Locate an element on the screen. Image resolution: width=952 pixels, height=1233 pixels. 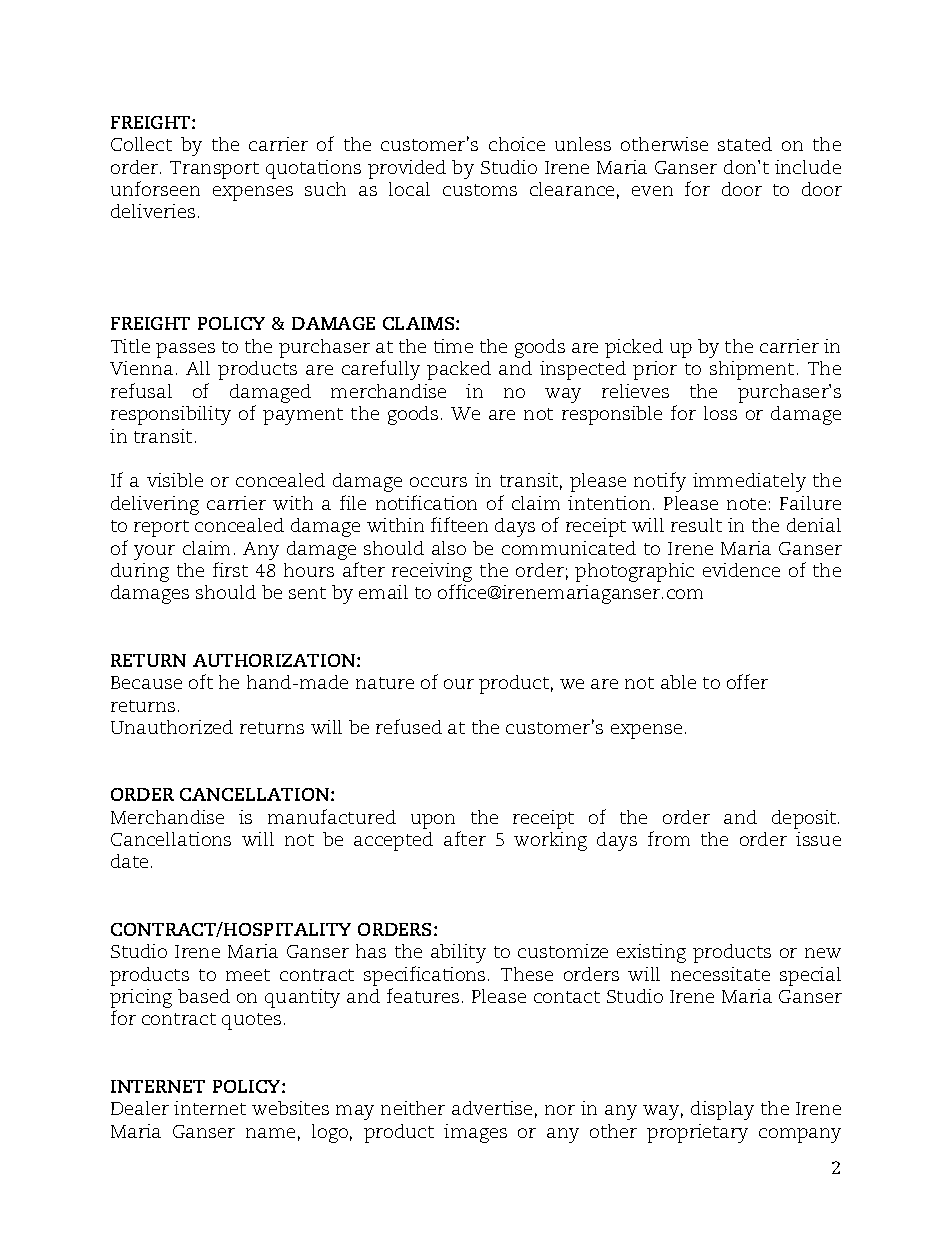
offer is located at coordinates (747, 681).
